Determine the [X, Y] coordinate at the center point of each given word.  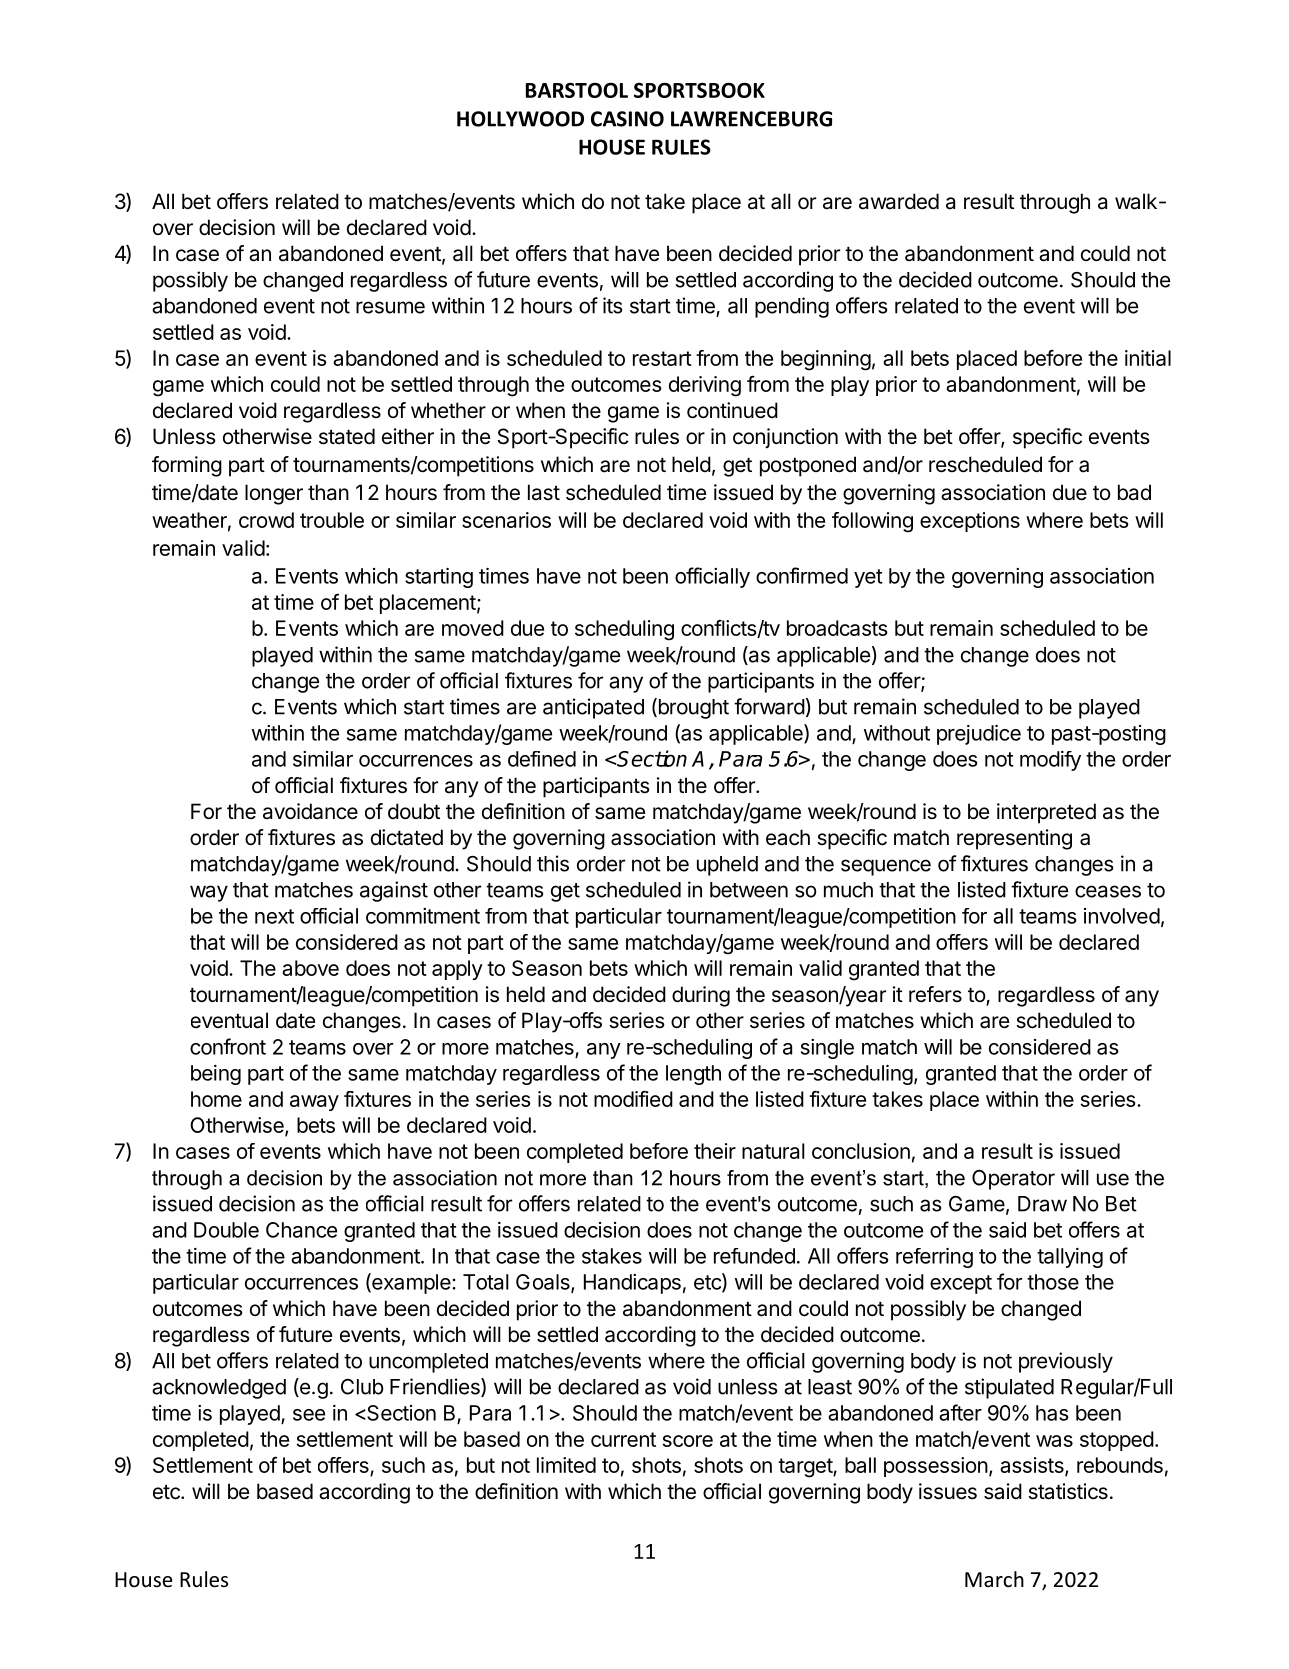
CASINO [627, 119]
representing [1014, 839]
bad [1134, 492]
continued [732, 410]
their [715, 1151]
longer [274, 494]
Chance [301, 1230]
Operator [1013, 1180]
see [309, 1415]
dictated [407, 837]
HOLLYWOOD [520, 119]
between [749, 890]
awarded [899, 201]
